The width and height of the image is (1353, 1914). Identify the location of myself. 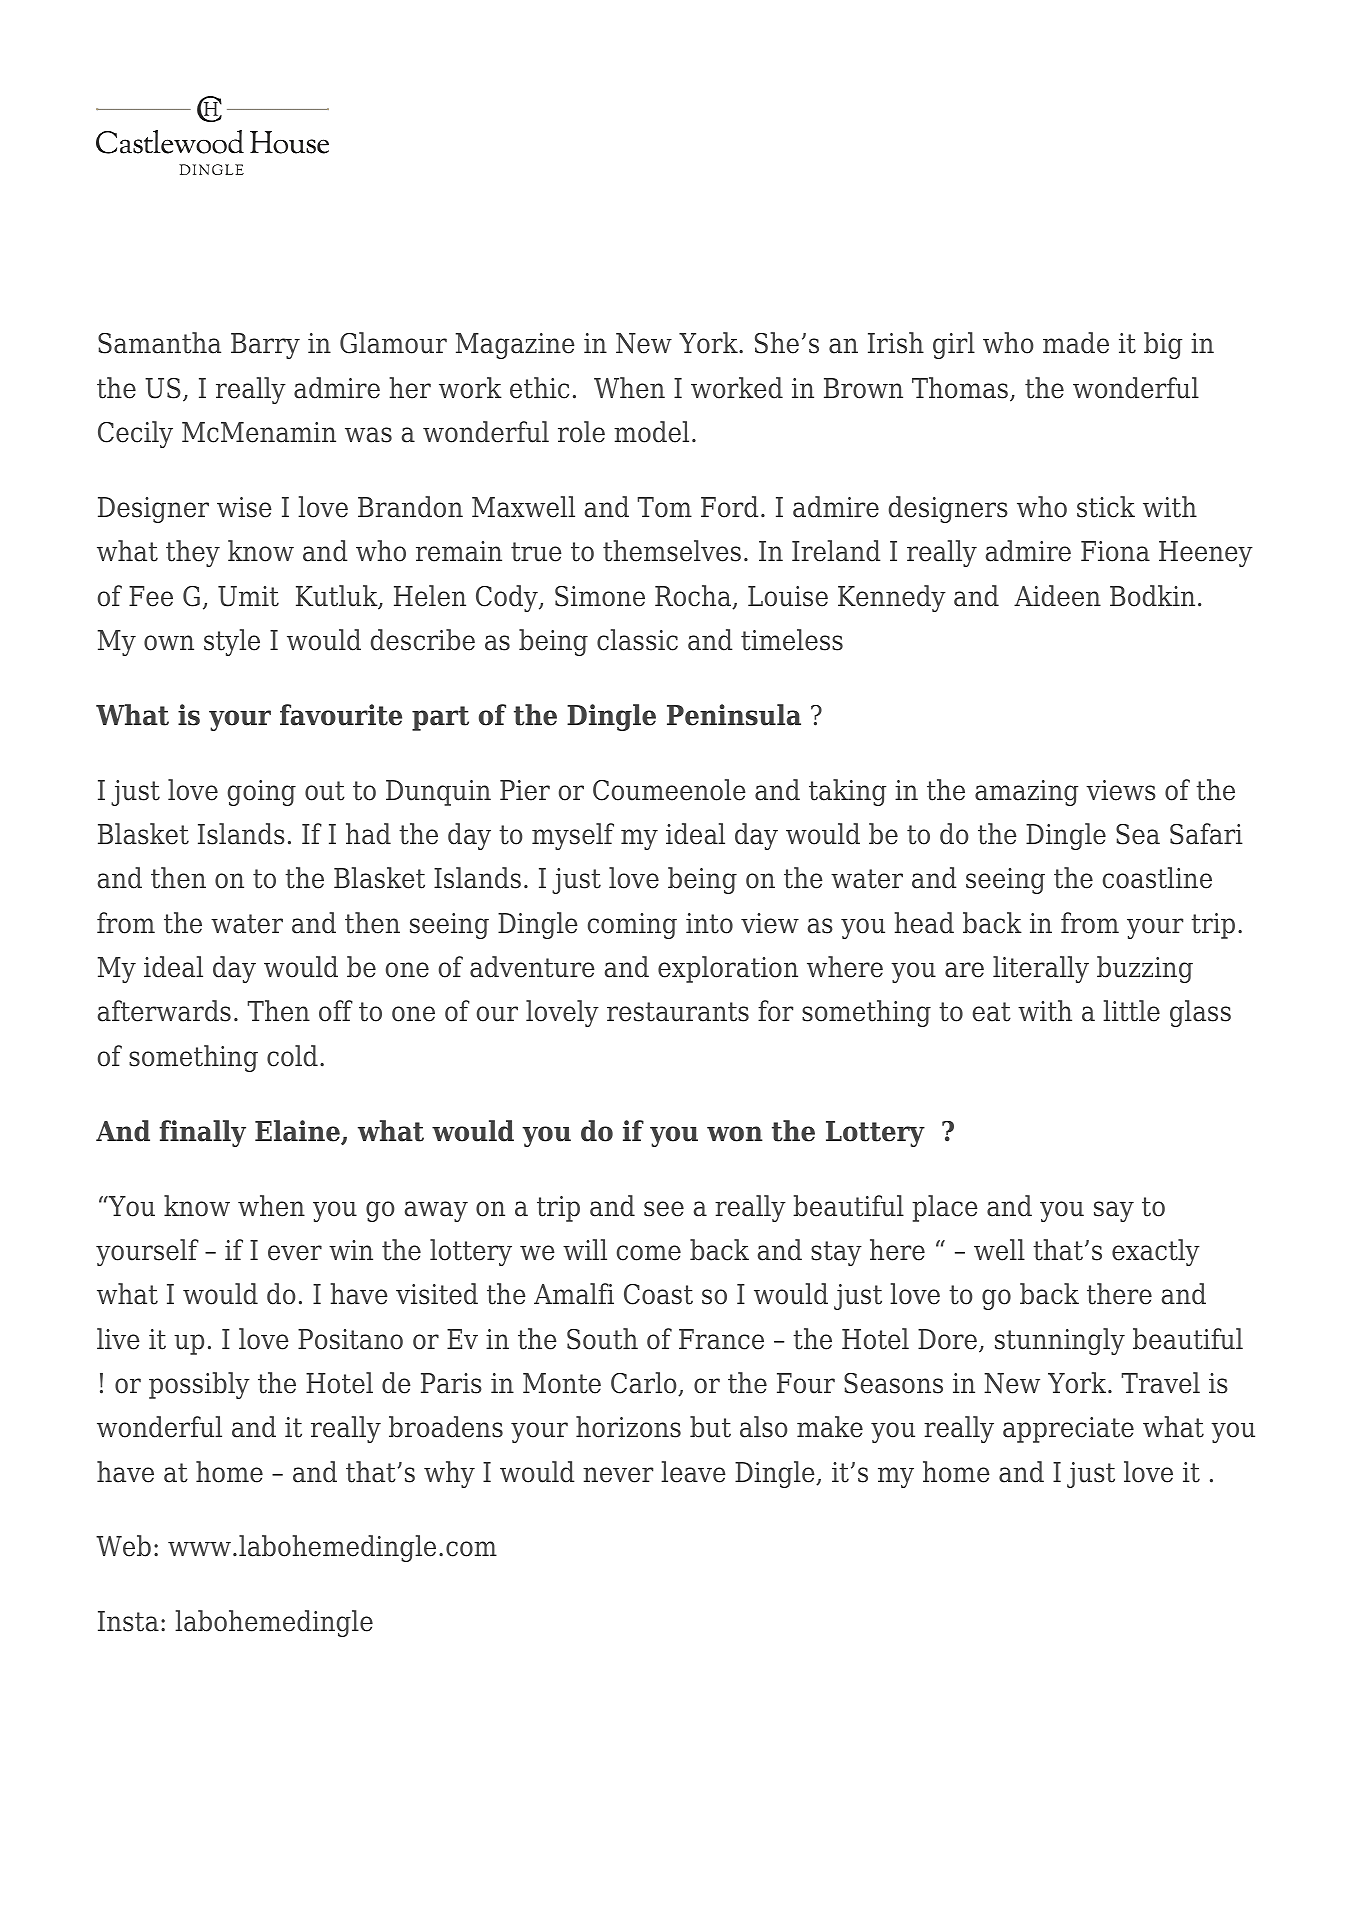
(573, 836).
